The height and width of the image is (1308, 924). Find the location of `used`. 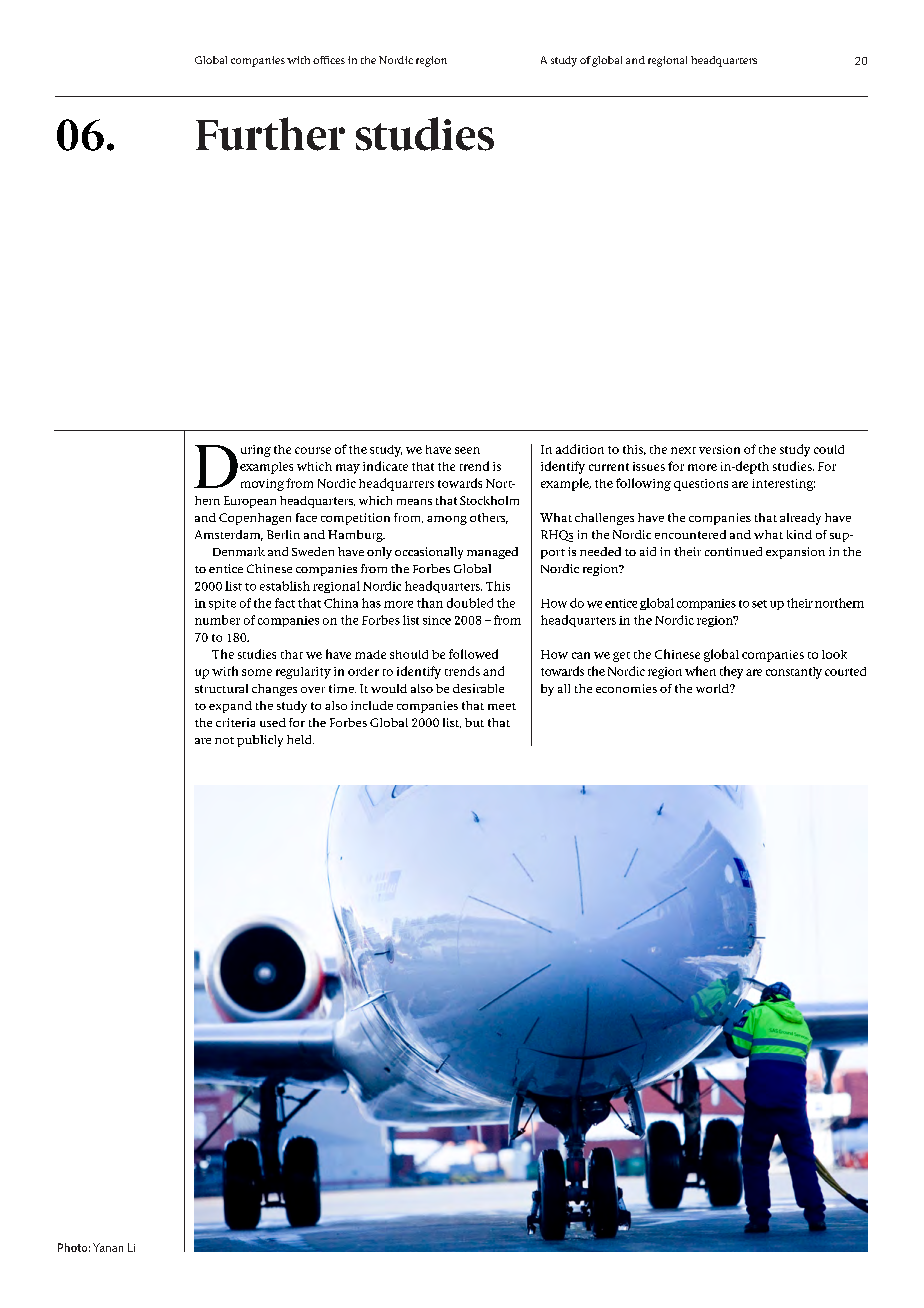

used is located at coordinates (273, 722).
